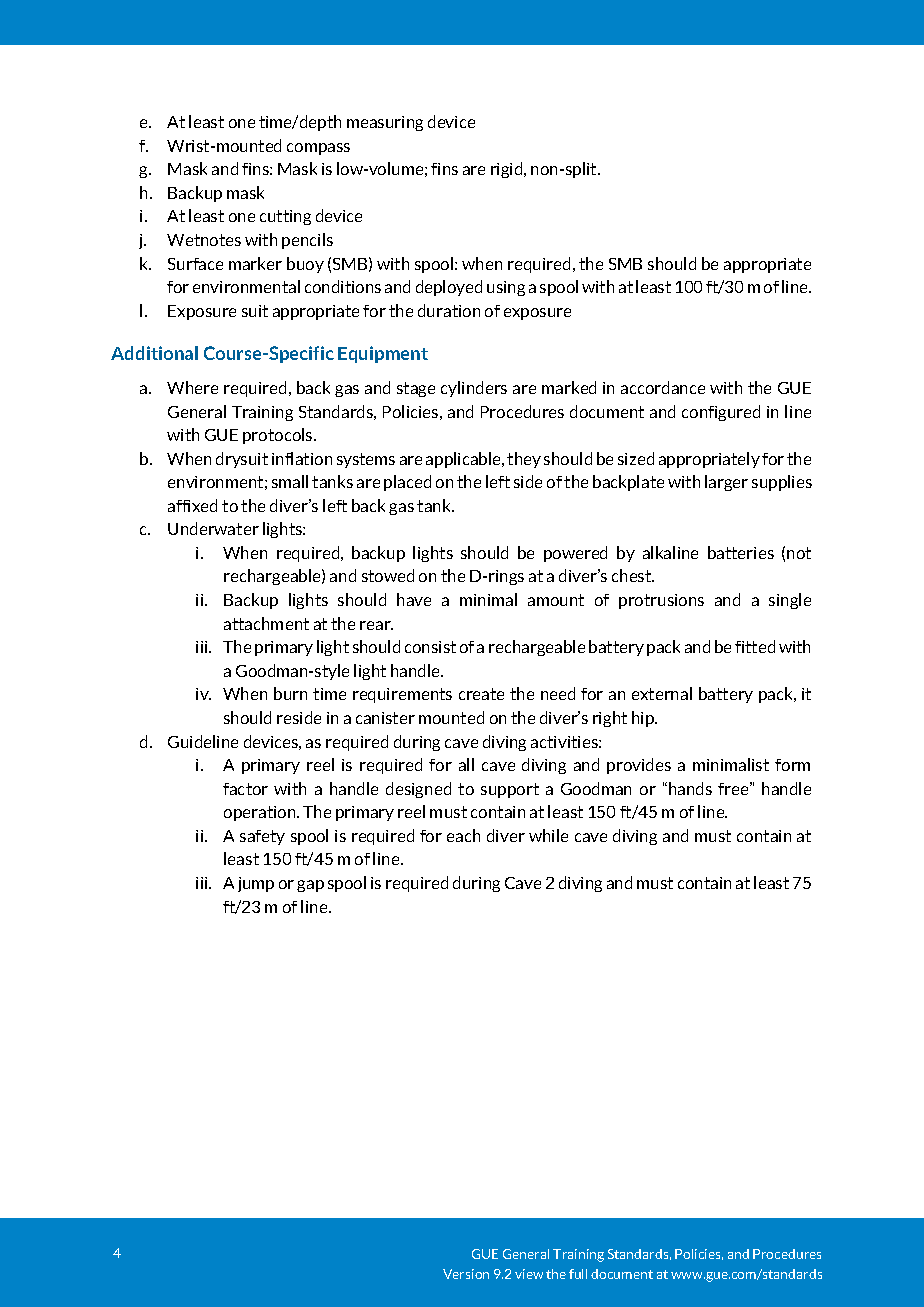 This image has width=924, height=1307. Describe the element at coordinates (578, 1274) in the image. I see `full` at that location.
